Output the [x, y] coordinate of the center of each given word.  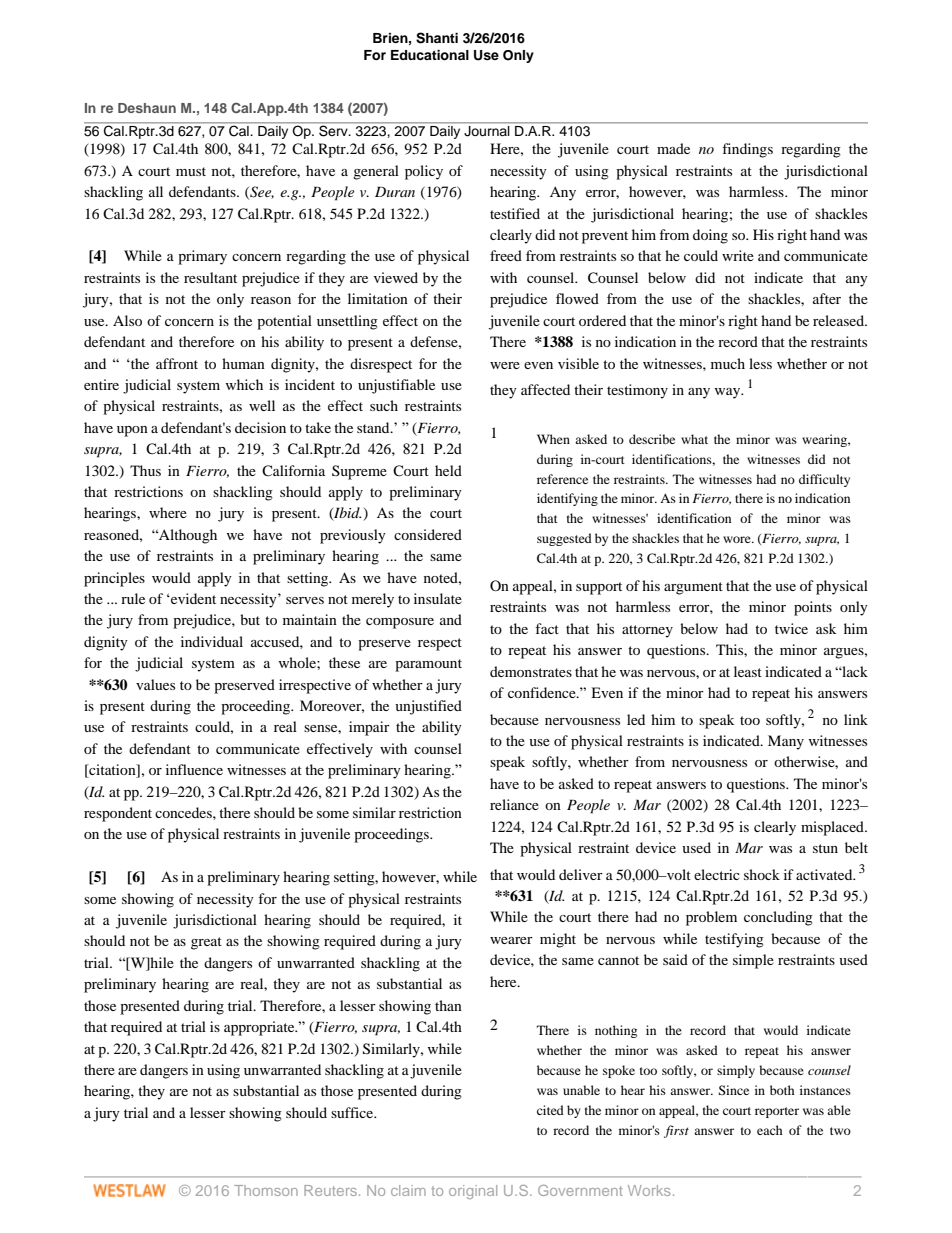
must [191, 171]
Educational [430, 55]
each [770, 1130]
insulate [438, 598]
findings [747, 150]
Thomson [266, 1190]
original [473, 1192]
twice [791, 628]
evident [192, 598]
